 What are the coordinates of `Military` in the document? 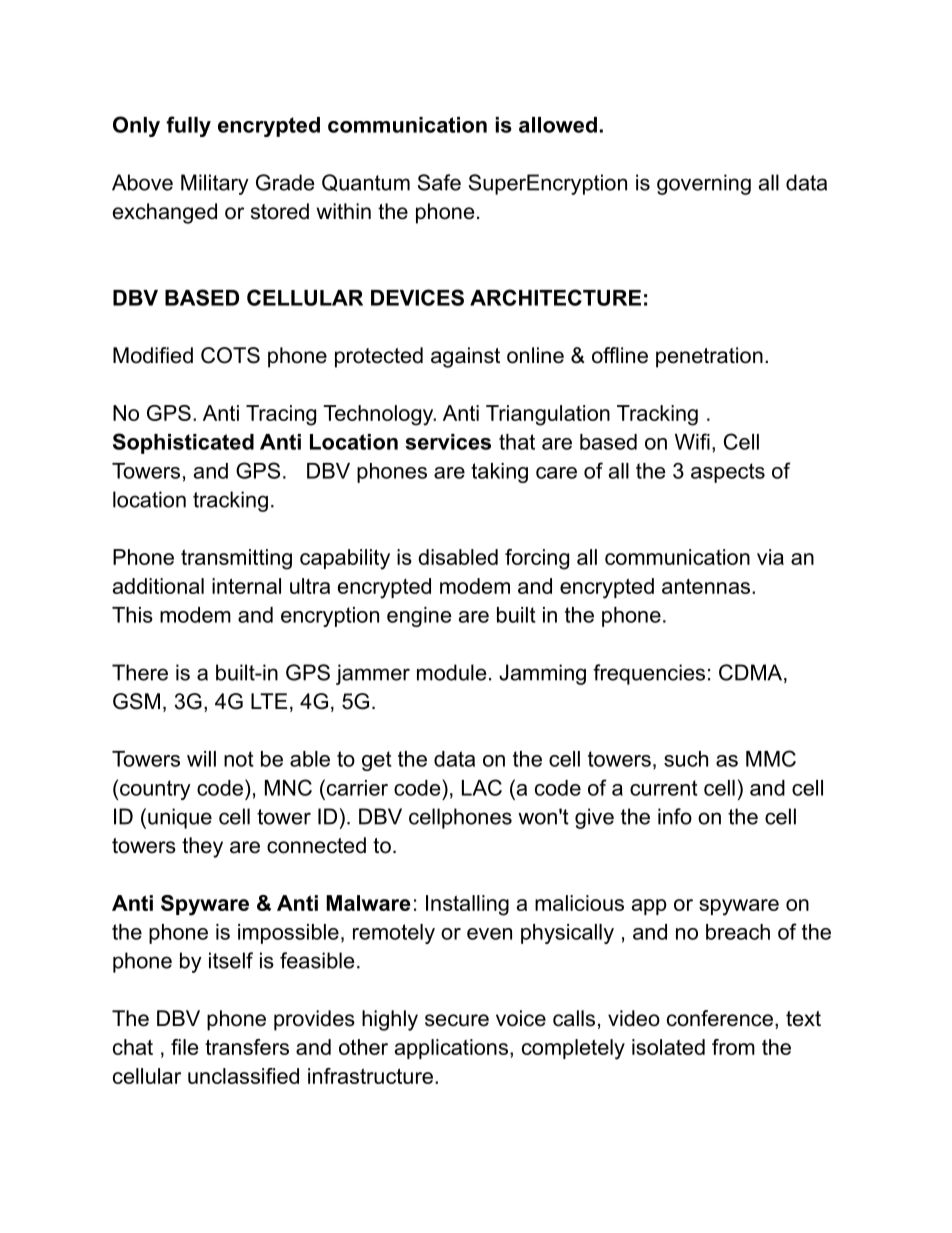 It's located at (215, 184).
